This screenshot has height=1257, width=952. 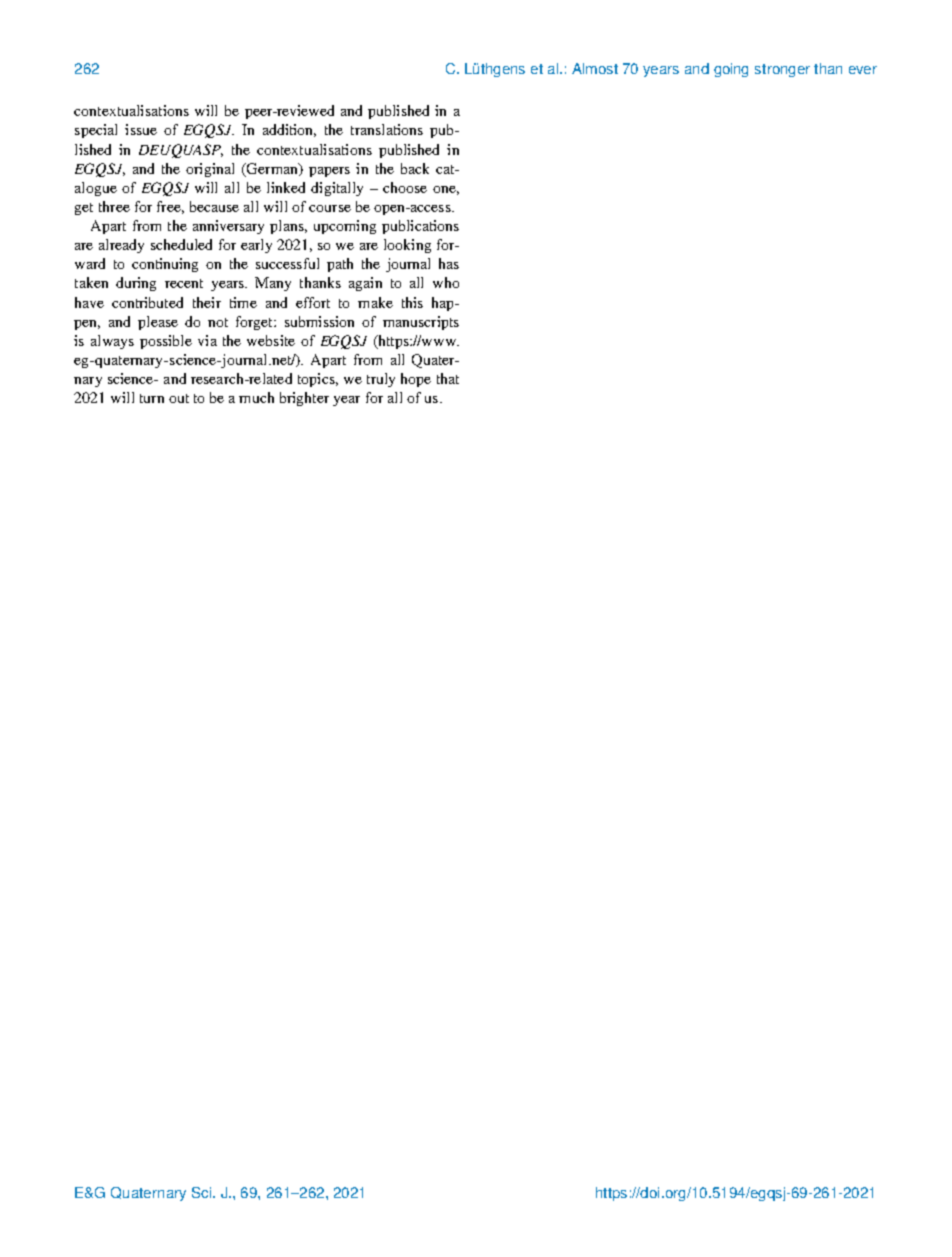 What do you see at coordinates (405, 187) in the screenshot?
I see `choose` at bounding box center [405, 187].
